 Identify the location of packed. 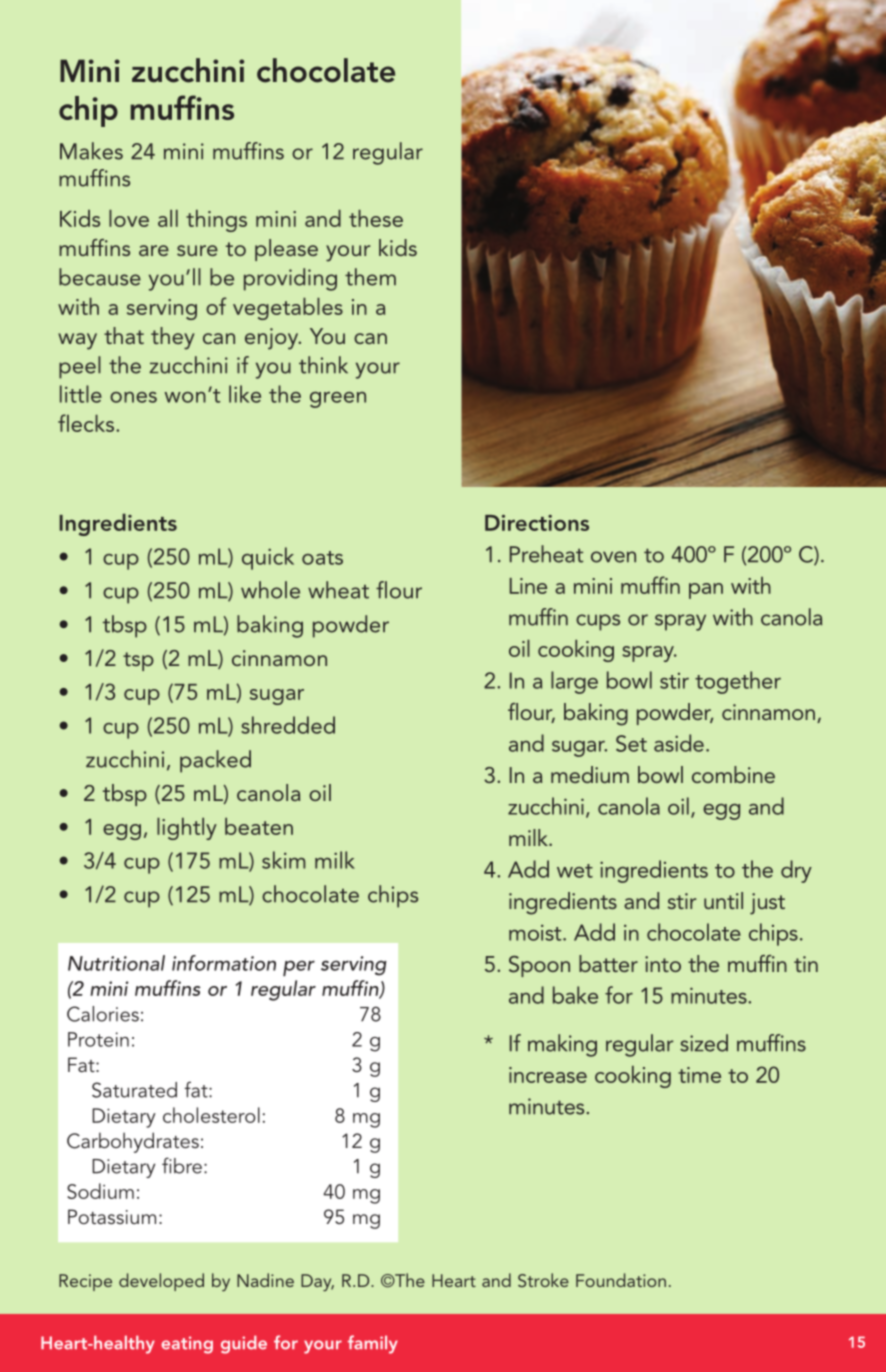
(215, 761).
